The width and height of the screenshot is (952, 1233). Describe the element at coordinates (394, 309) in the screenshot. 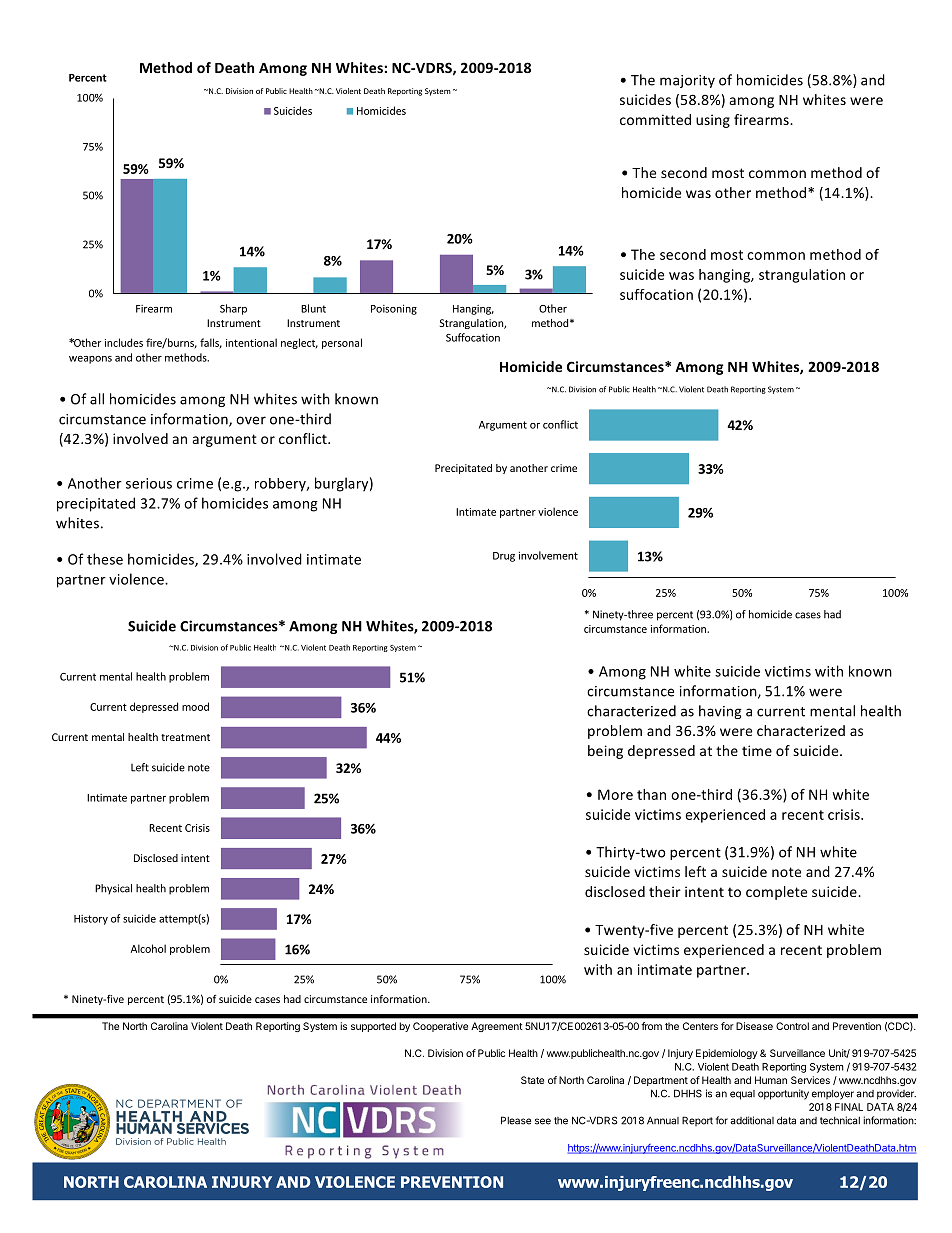

I see `Poisoning` at that location.
